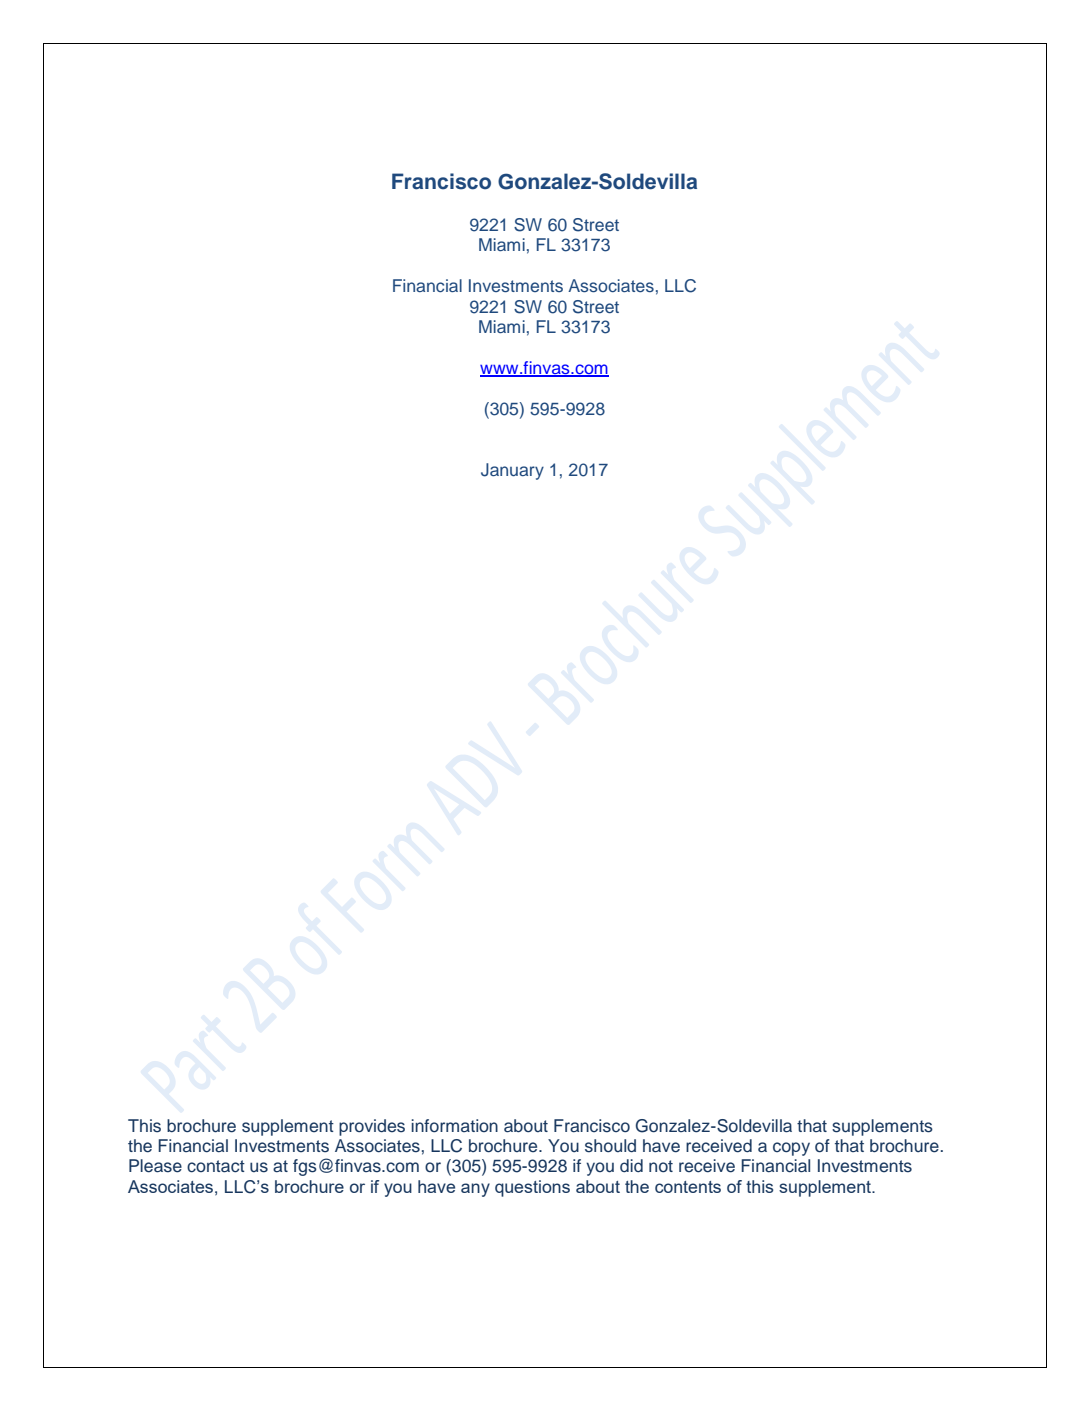 This screenshot has height=1410, width=1089. What do you see at coordinates (791, 1149) in the screenshot?
I see `copy` at bounding box center [791, 1149].
